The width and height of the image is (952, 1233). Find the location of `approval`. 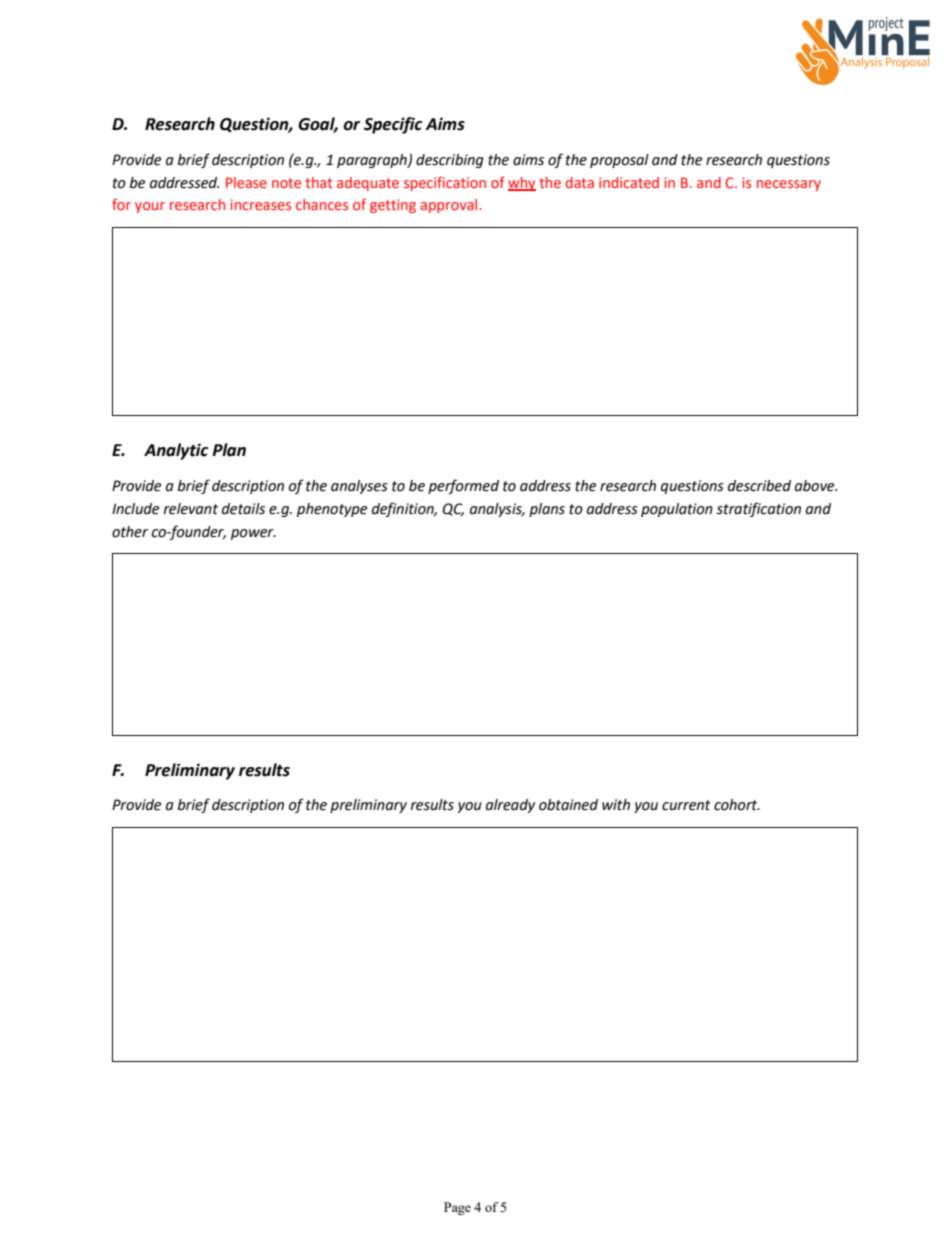

approval is located at coordinates (450, 206).
